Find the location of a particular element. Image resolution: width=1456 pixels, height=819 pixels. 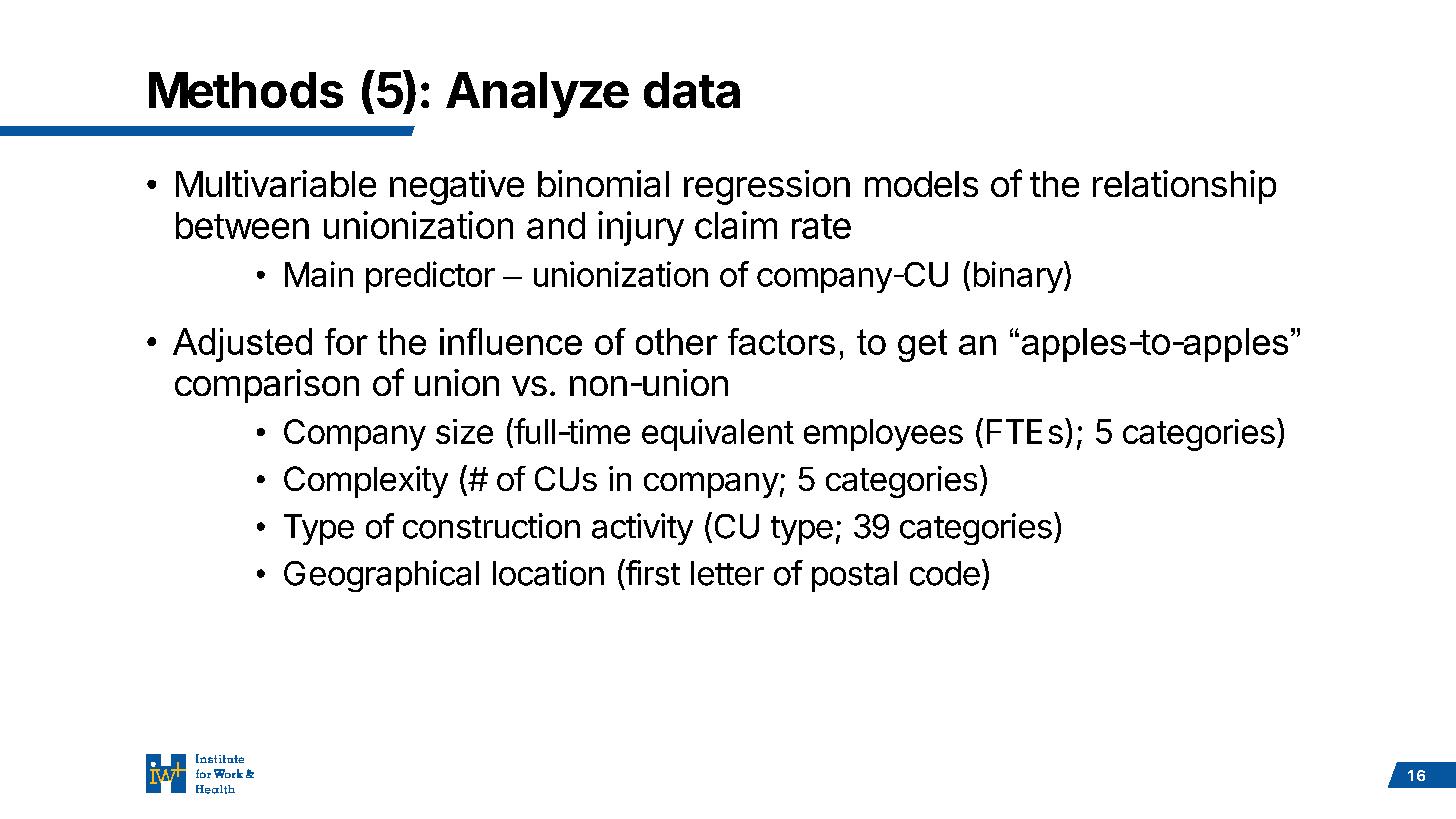

Geographical is located at coordinates (381, 576).
